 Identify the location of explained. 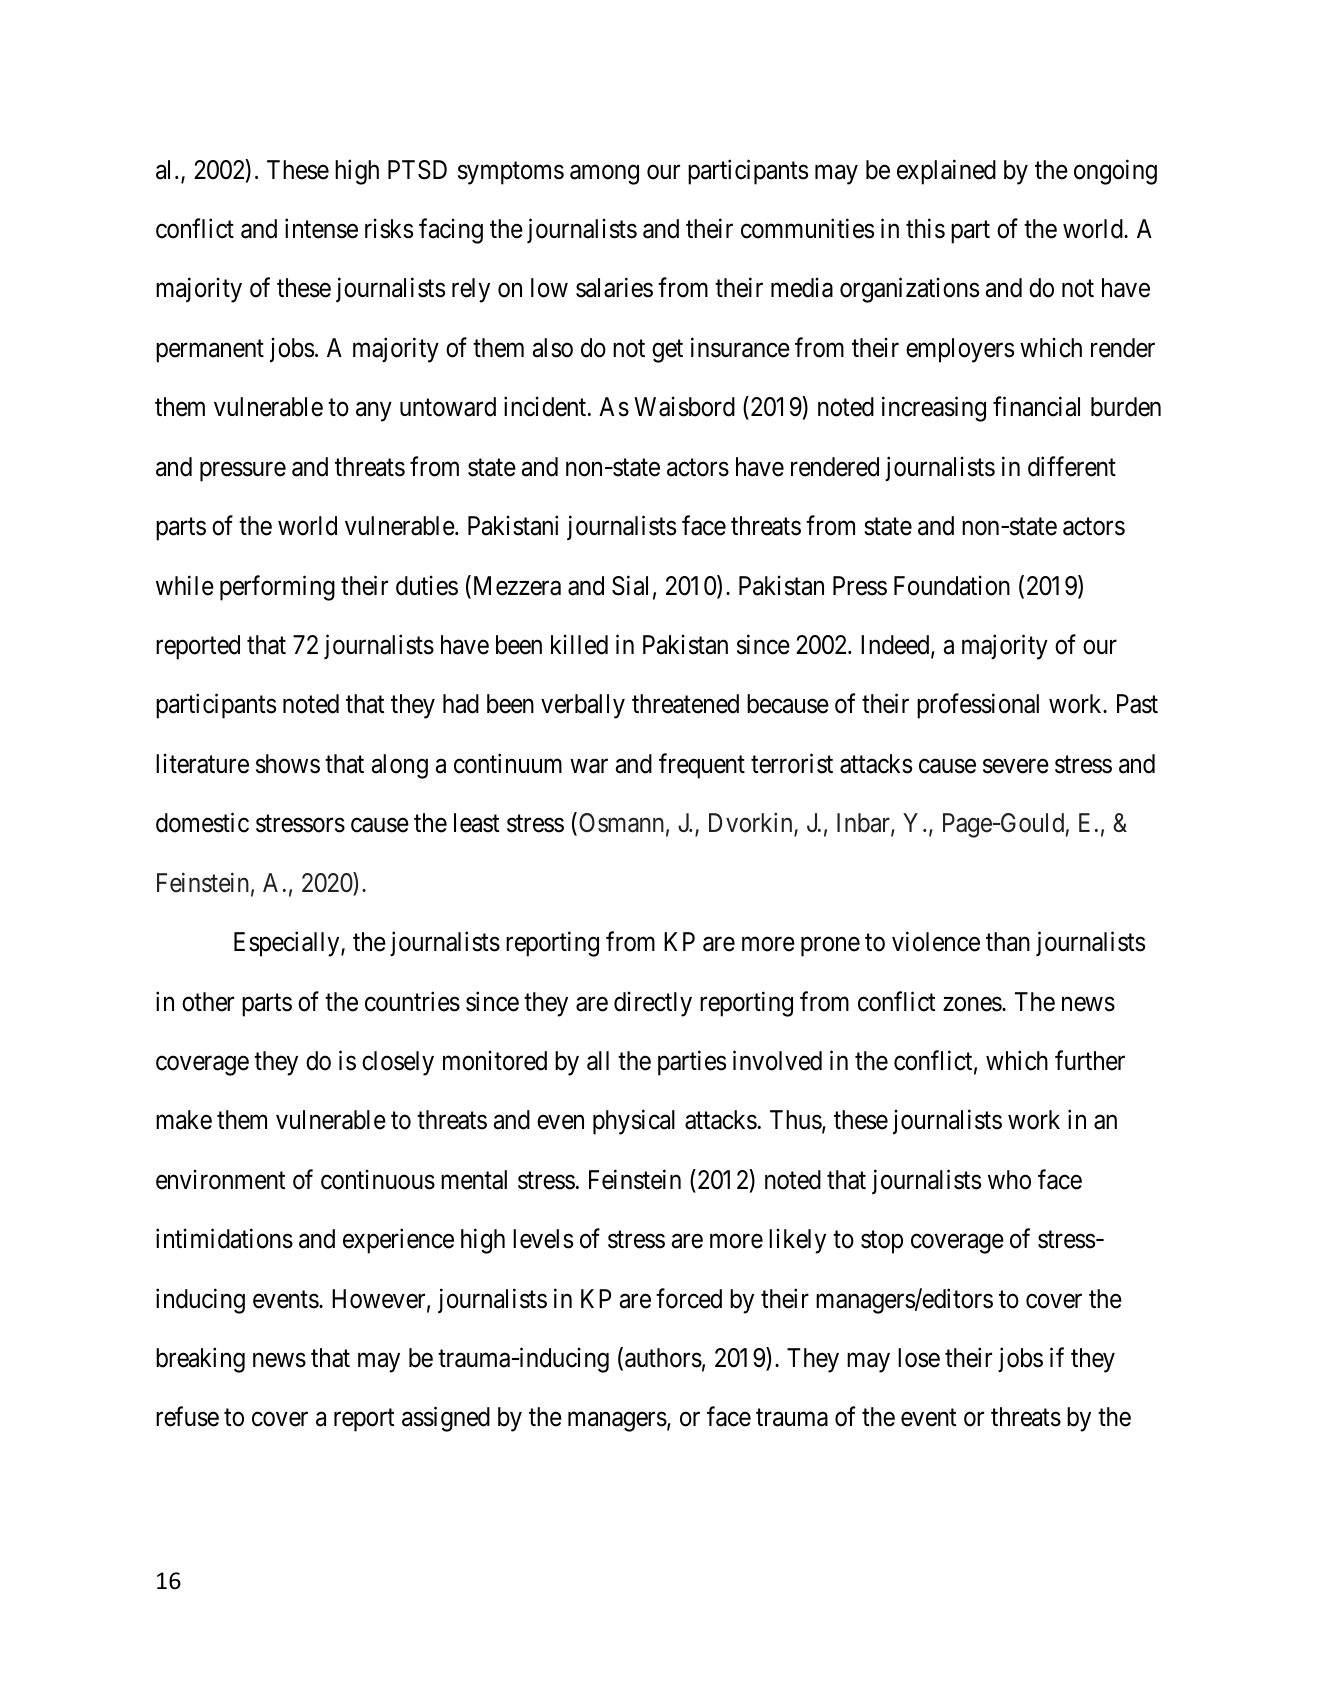
(946, 172).
